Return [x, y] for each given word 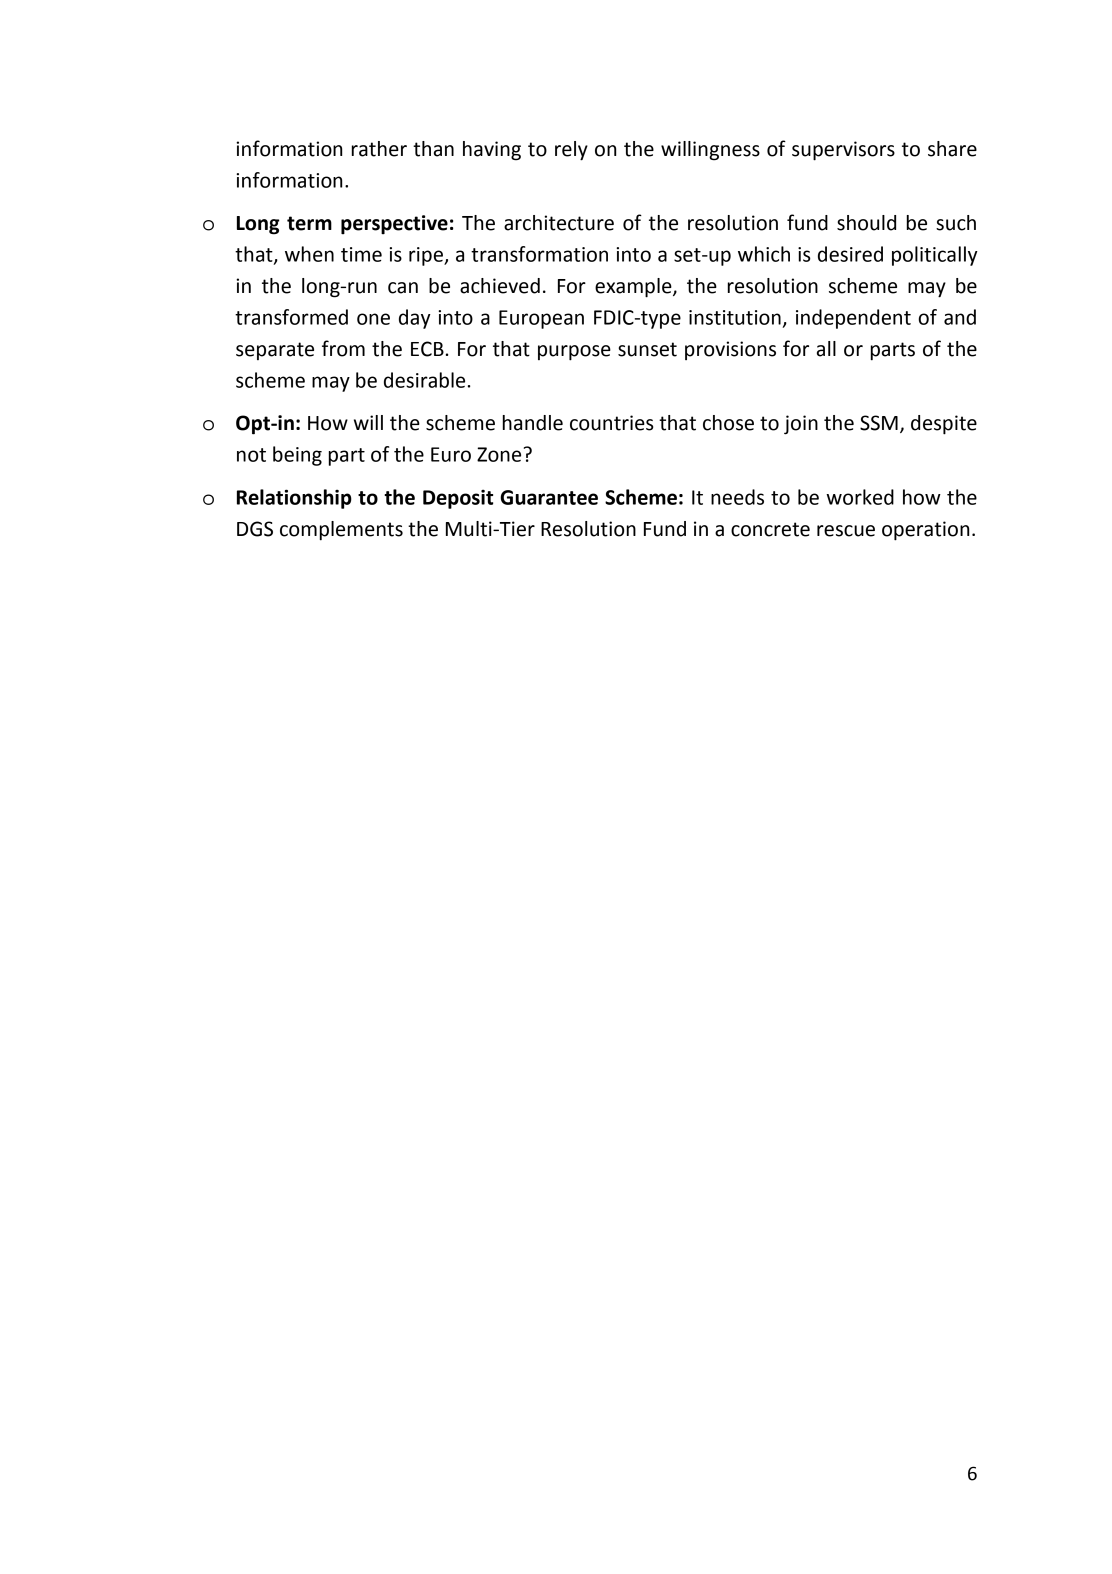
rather [379, 149]
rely [571, 151]
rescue [846, 531]
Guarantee [549, 497]
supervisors [843, 151]
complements [341, 531]
